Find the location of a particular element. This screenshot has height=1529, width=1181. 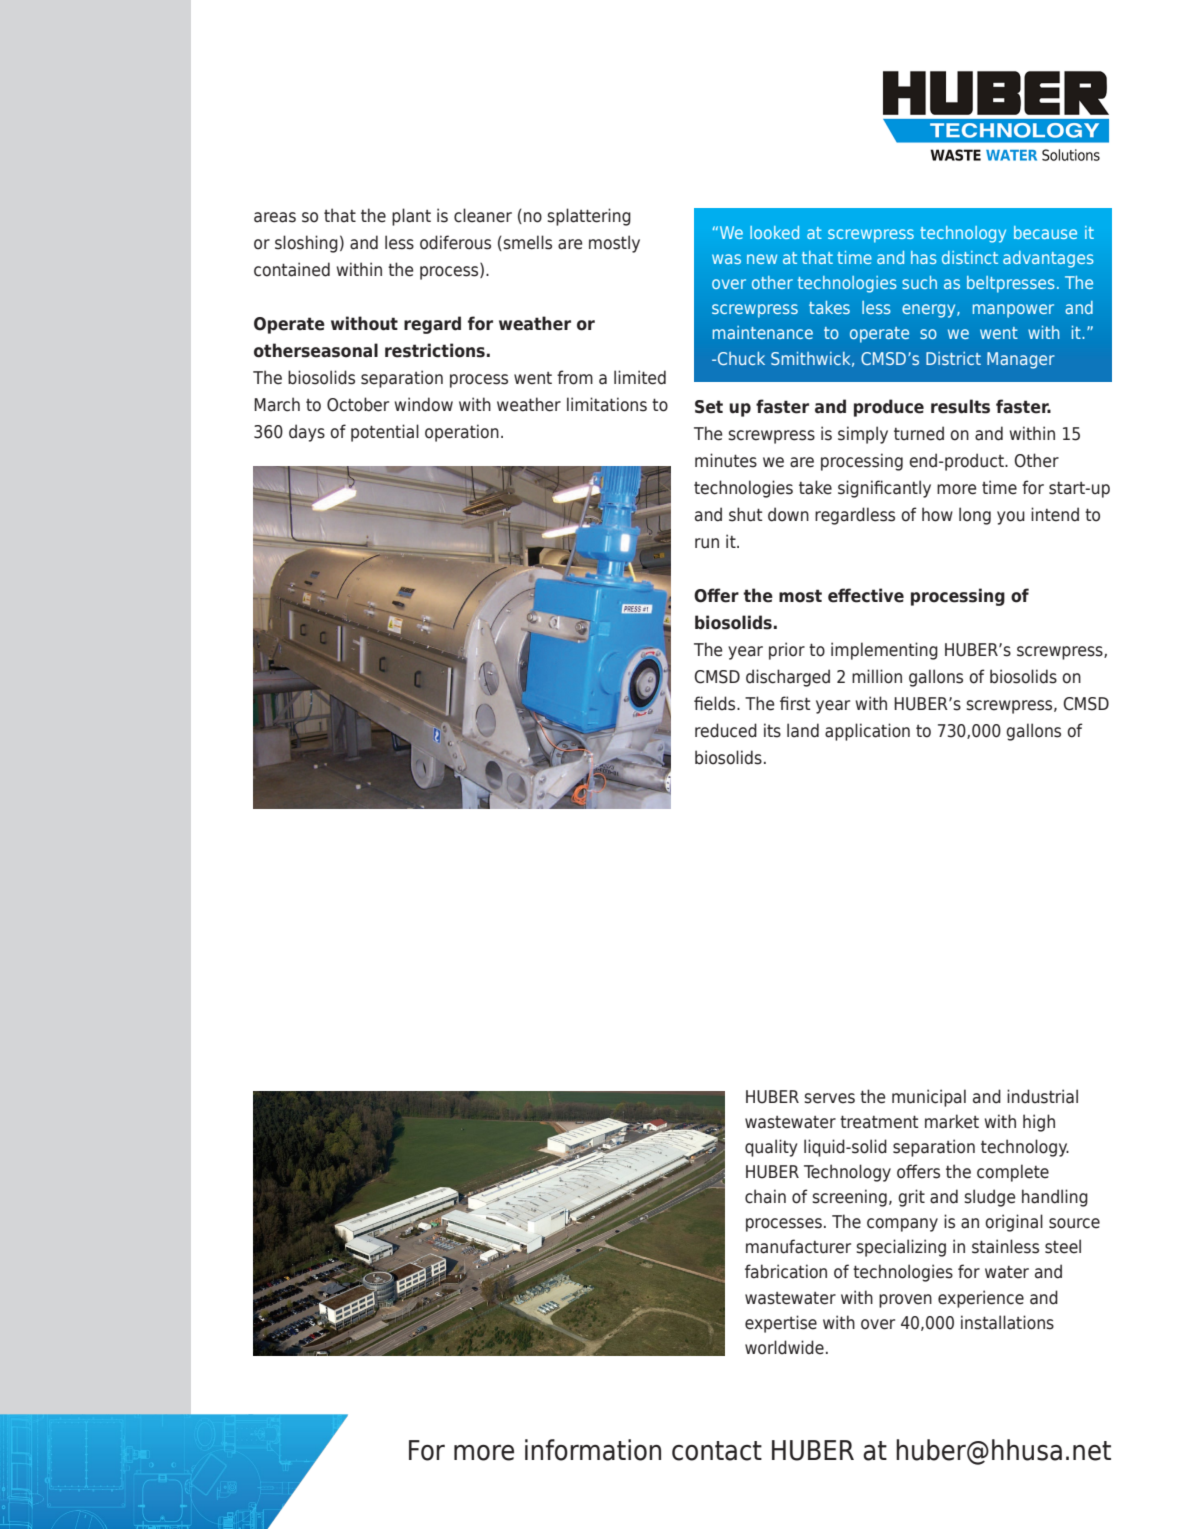

quality is located at coordinates (771, 1148).
